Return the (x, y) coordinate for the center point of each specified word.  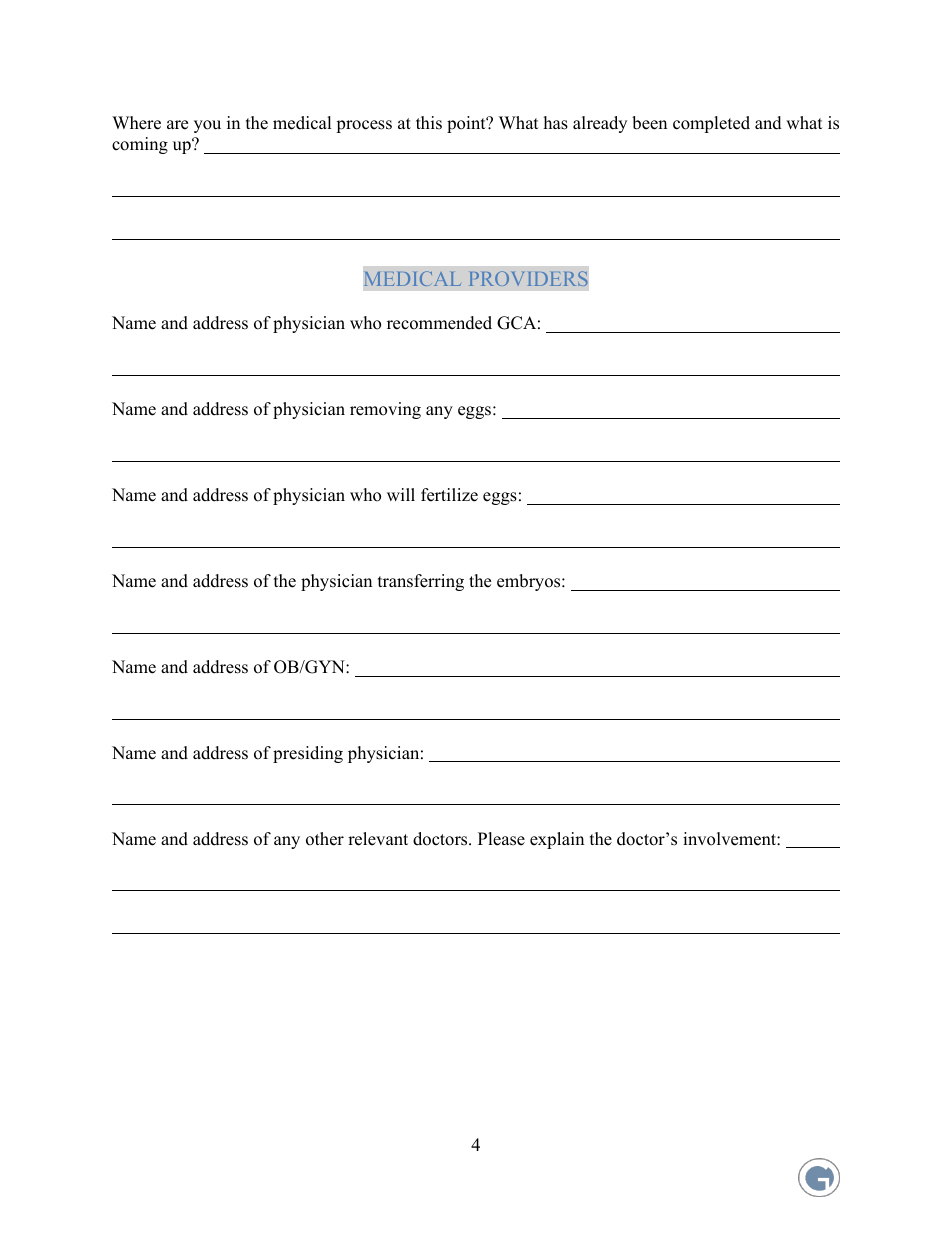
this (429, 123)
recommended (439, 323)
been (649, 123)
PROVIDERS (528, 278)
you (207, 126)
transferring (421, 582)
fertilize (449, 495)
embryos (530, 582)
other (325, 839)
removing (385, 410)
